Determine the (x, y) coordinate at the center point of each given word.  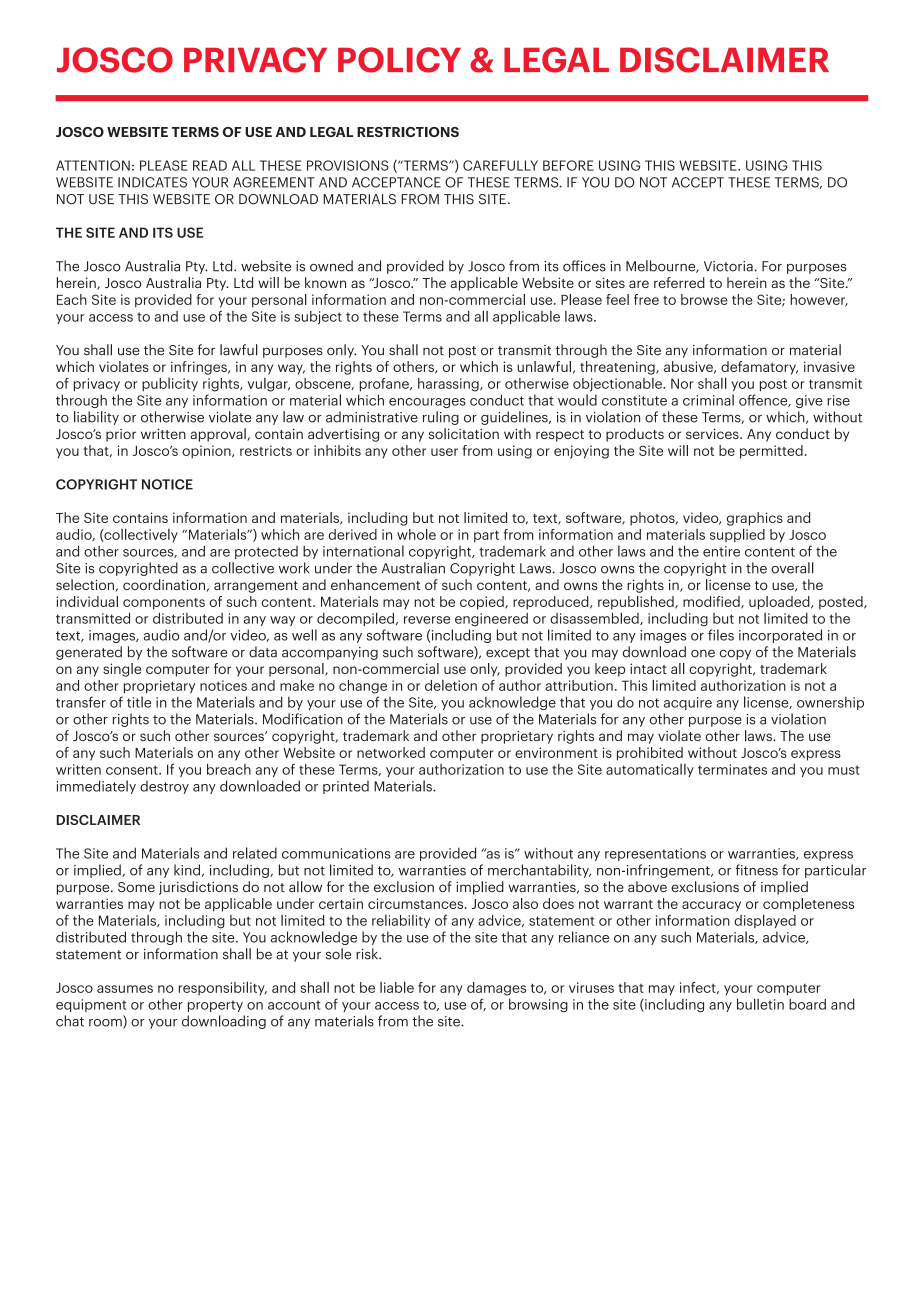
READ (210, 165)
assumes (125, 989)
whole (416, 534)
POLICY (399, 60)
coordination (164, 584)
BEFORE (568, 165)
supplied (737, 535)
